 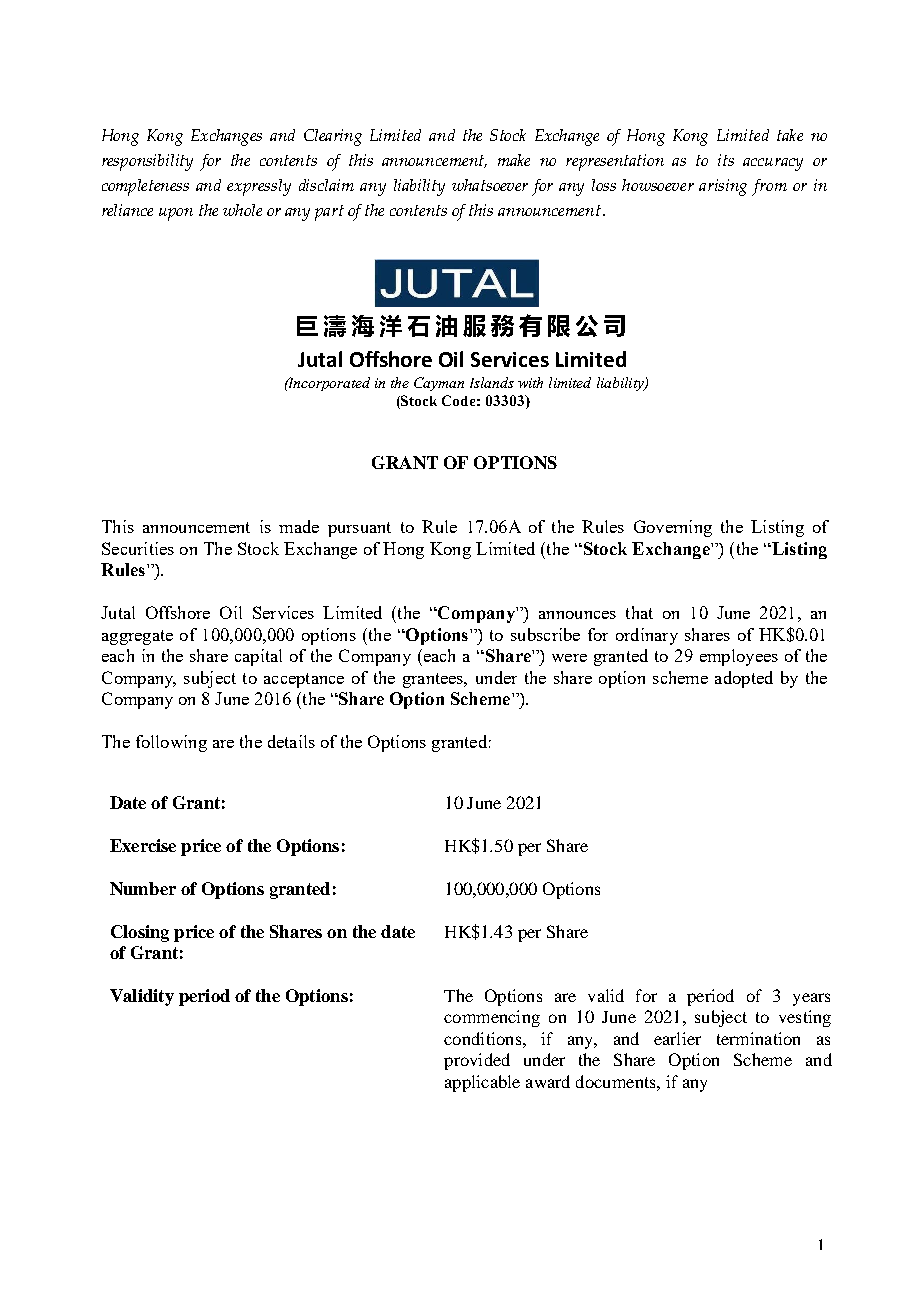 What do you see at coordinates (259, 187) in the screenshot?
I see `expressly` at bounding box center [259, 187].
